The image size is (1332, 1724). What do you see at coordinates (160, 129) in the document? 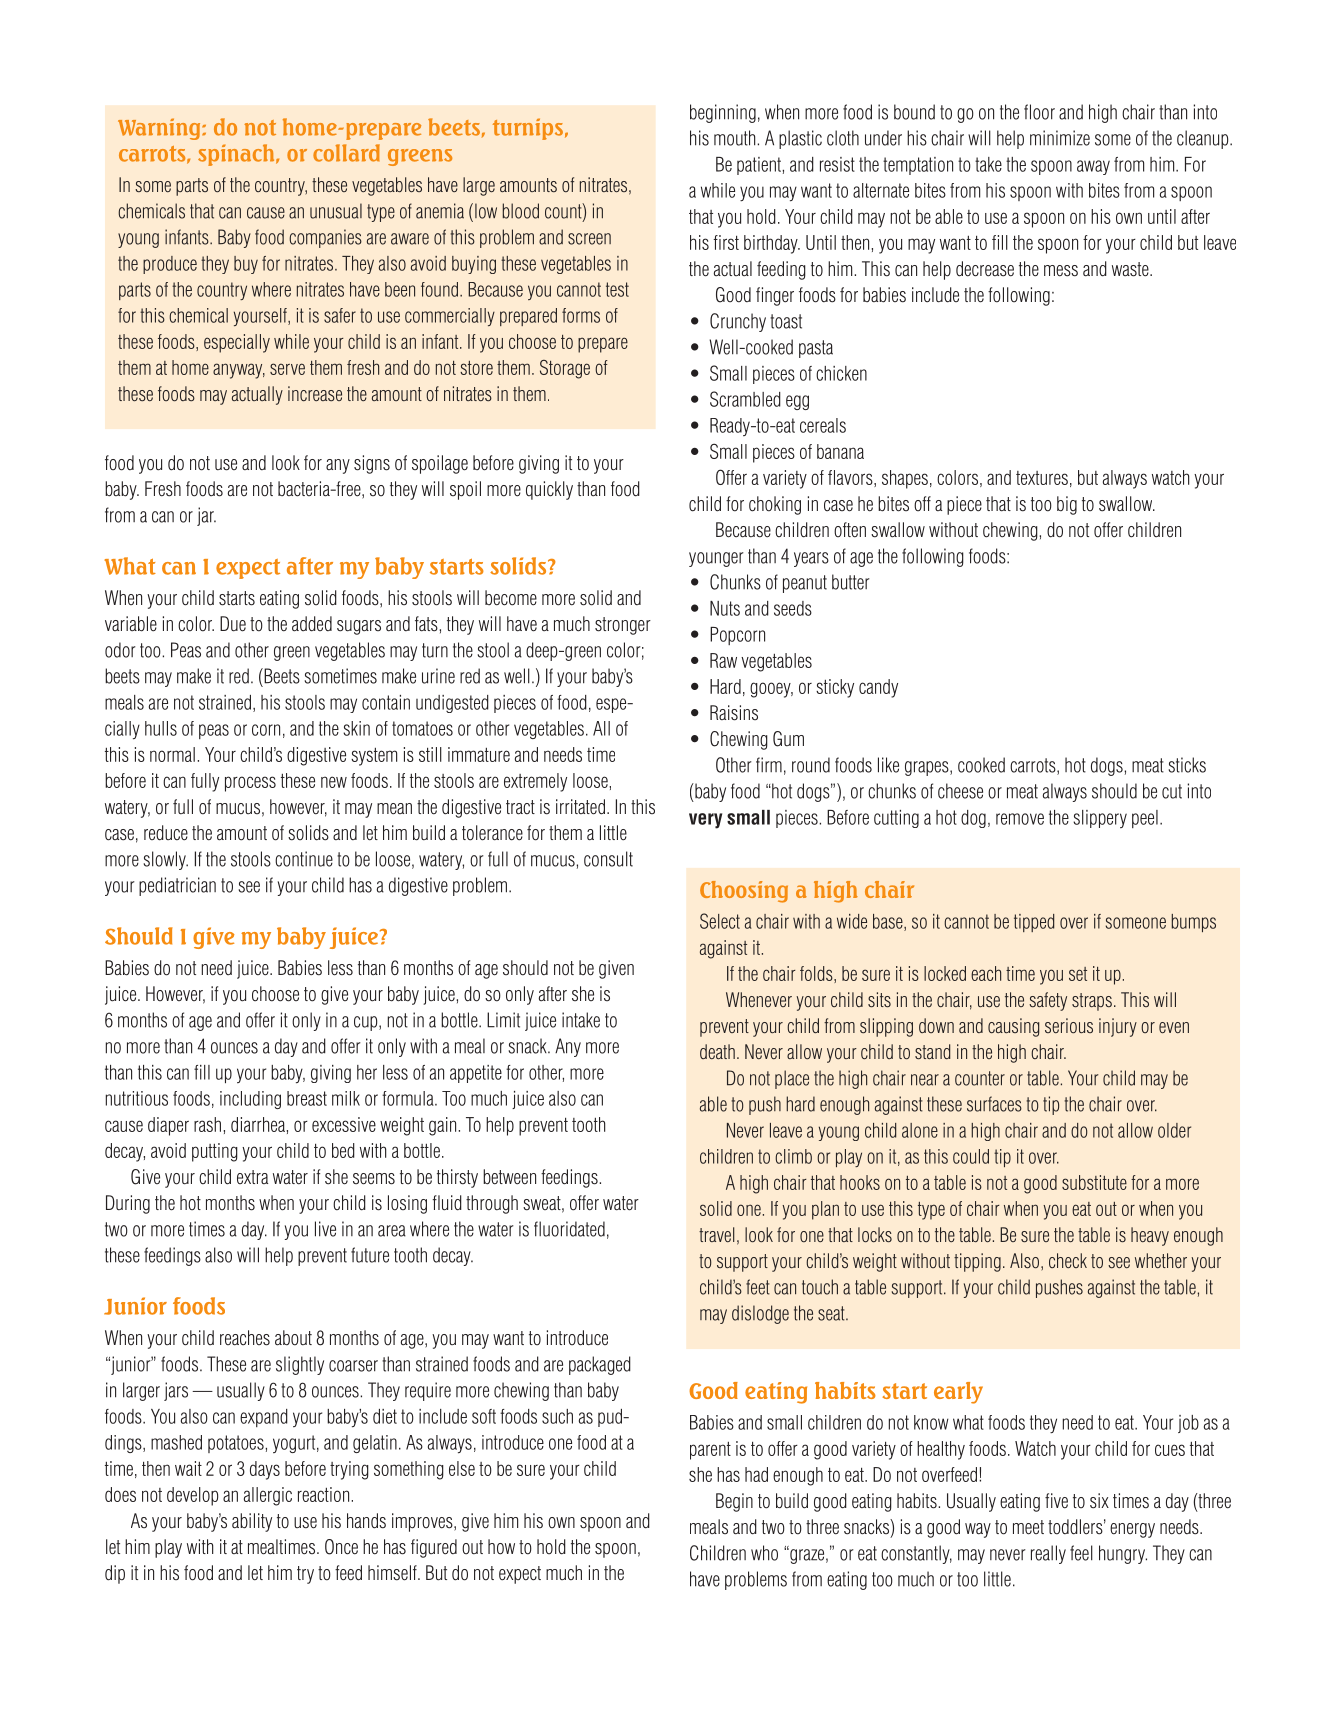
I see `Warning` at bounding box center [160, 129].
